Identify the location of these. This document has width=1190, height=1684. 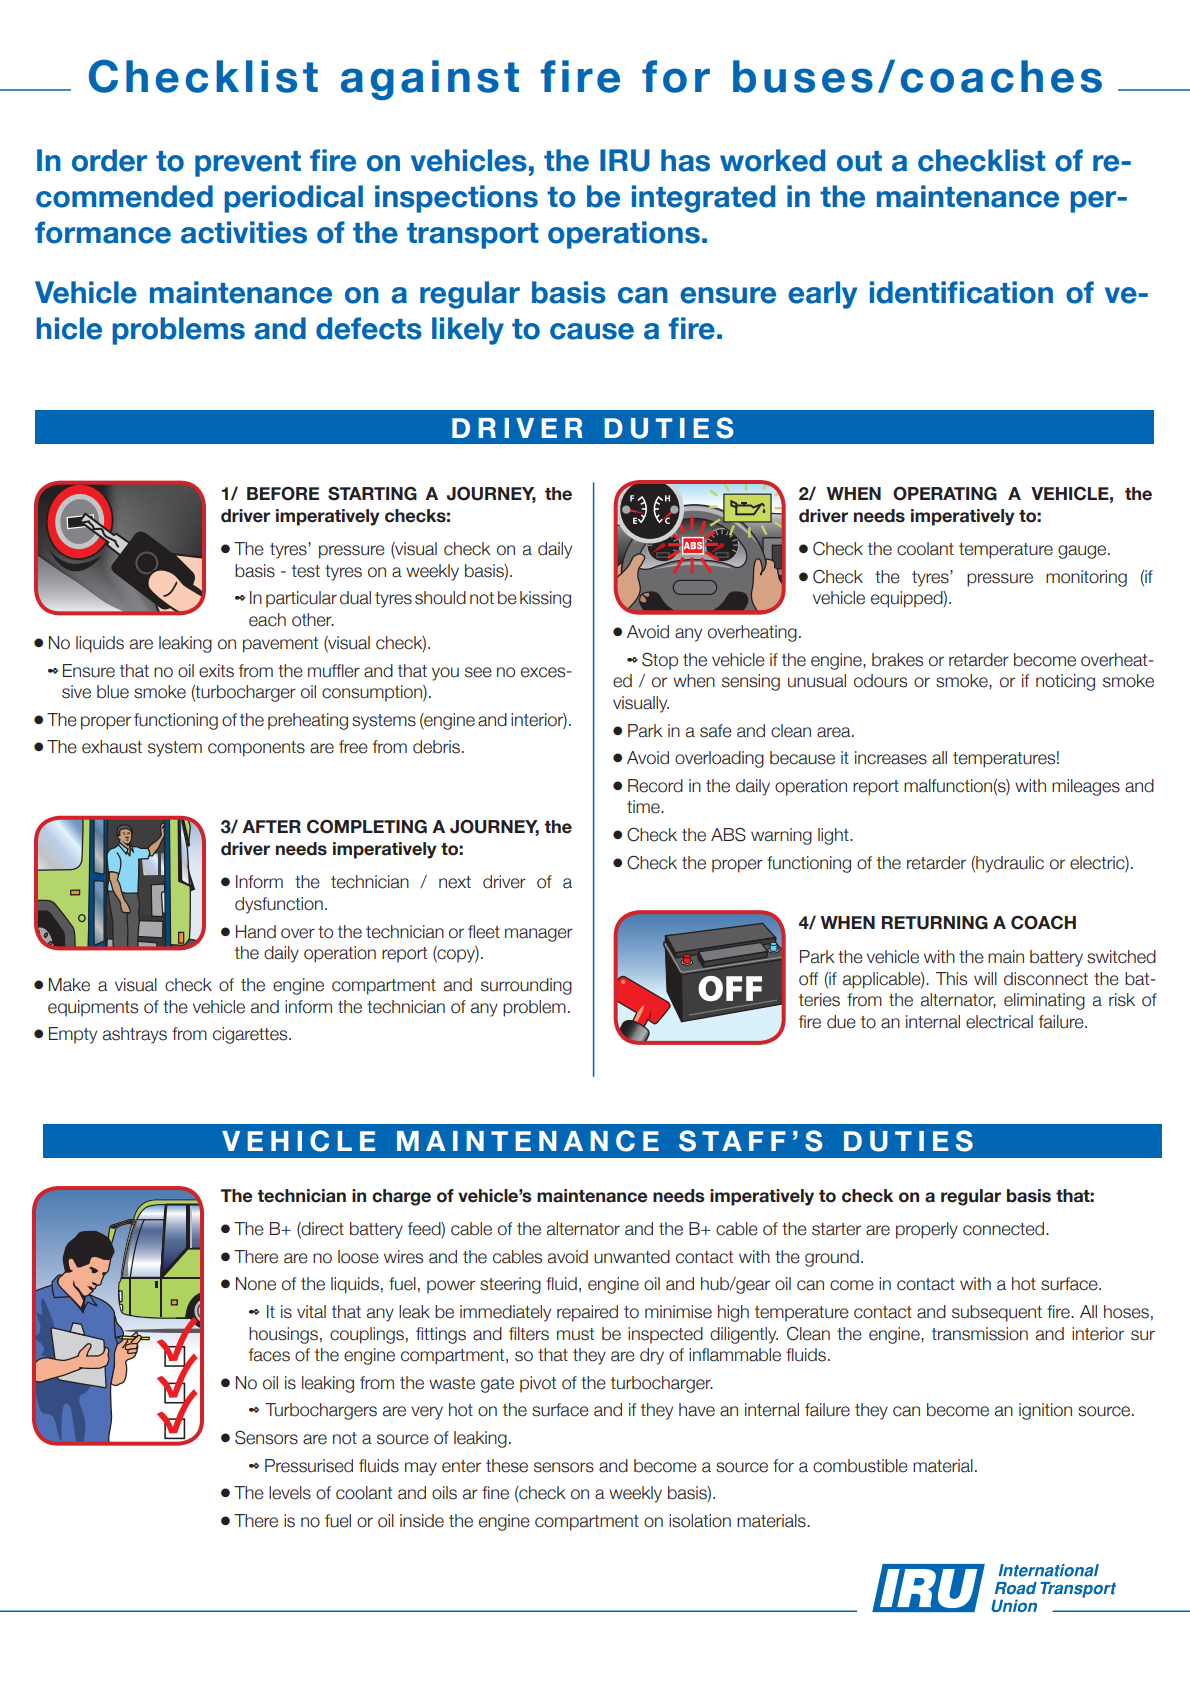
(507, 1466).
